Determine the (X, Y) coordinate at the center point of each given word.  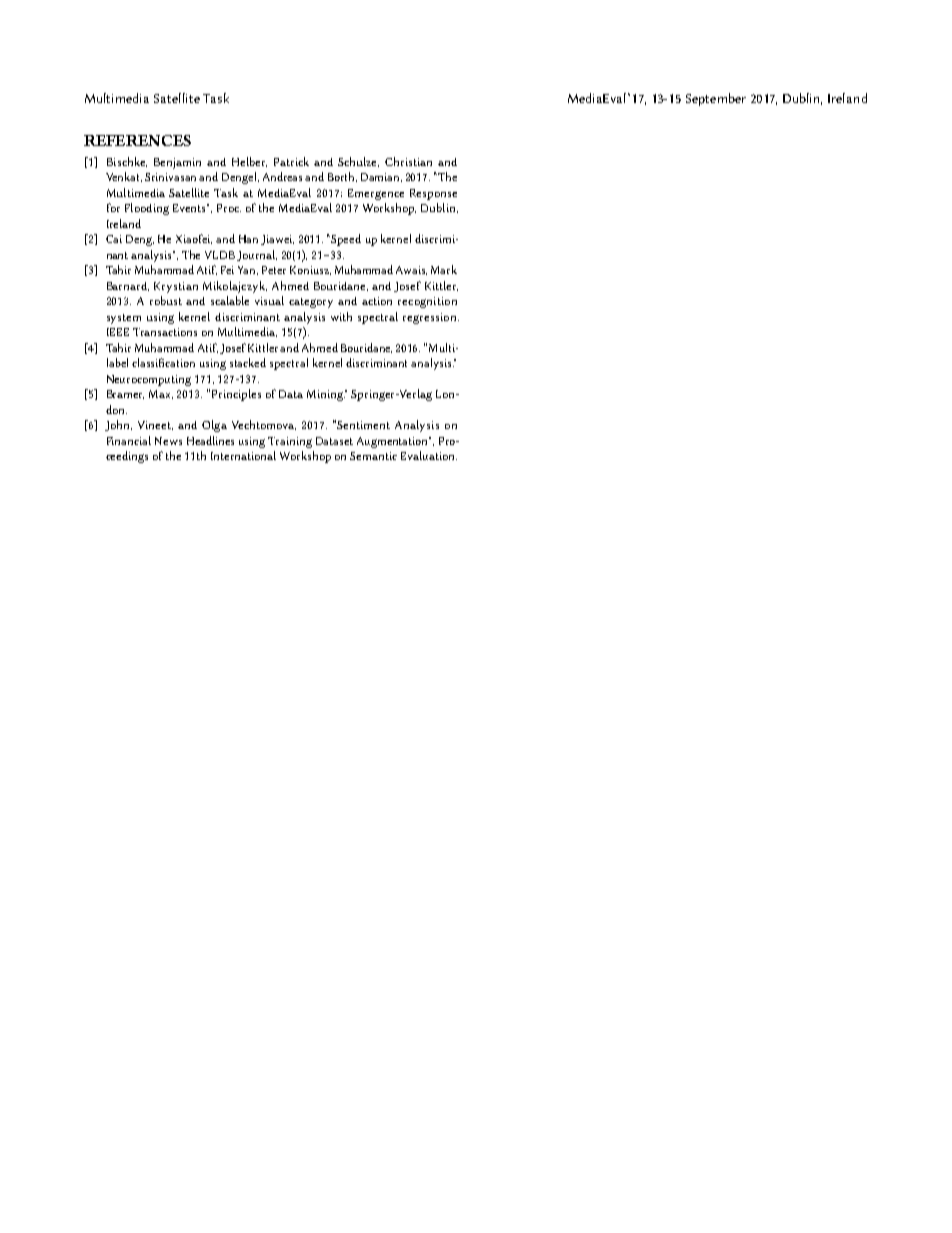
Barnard (128, 286)
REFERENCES (137, 140)
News (168, 441)
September (716, 99)
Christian (408, 161)
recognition (427, 302)
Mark (444, 269)
